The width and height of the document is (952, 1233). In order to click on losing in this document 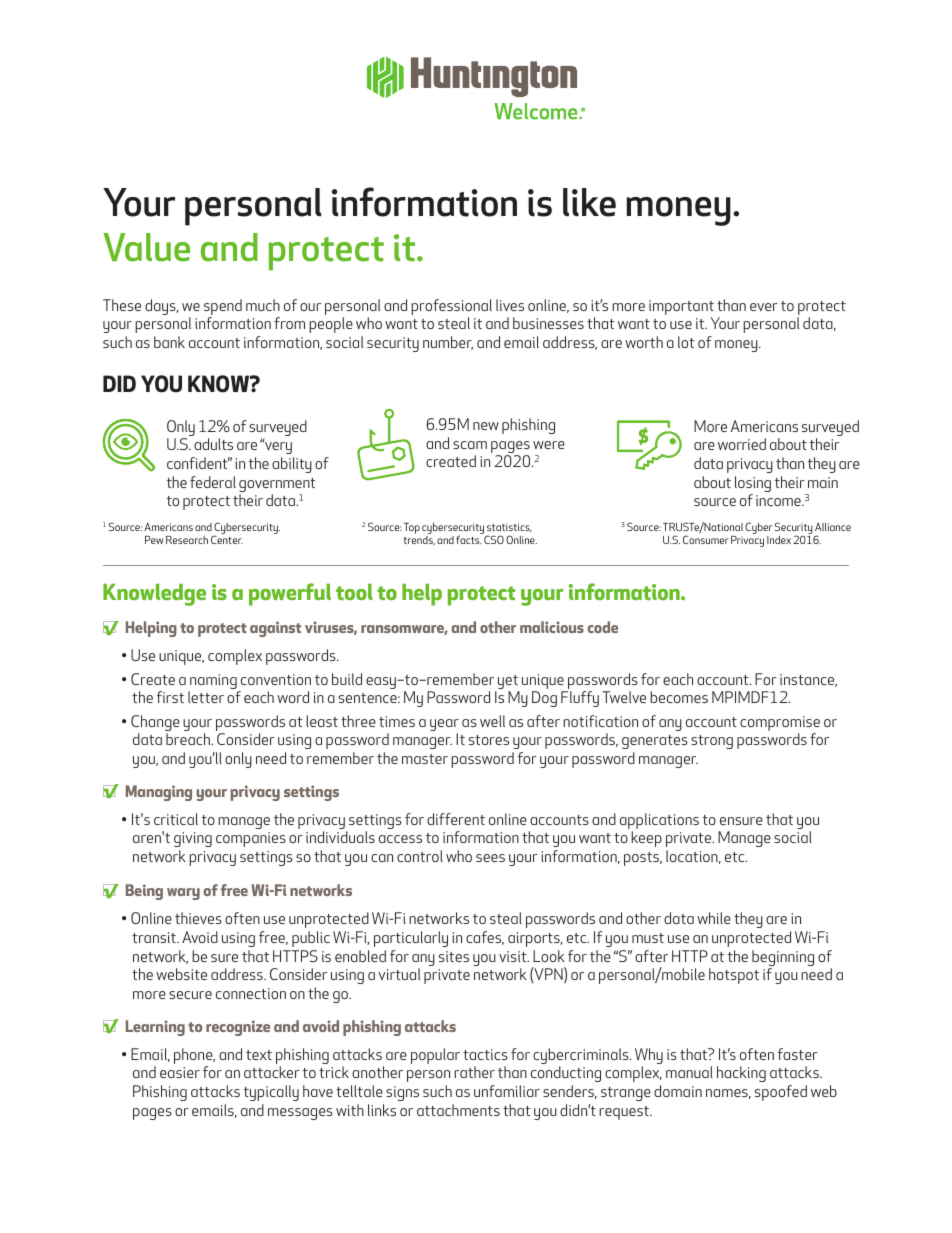, I will do `click(753, 485)`.
